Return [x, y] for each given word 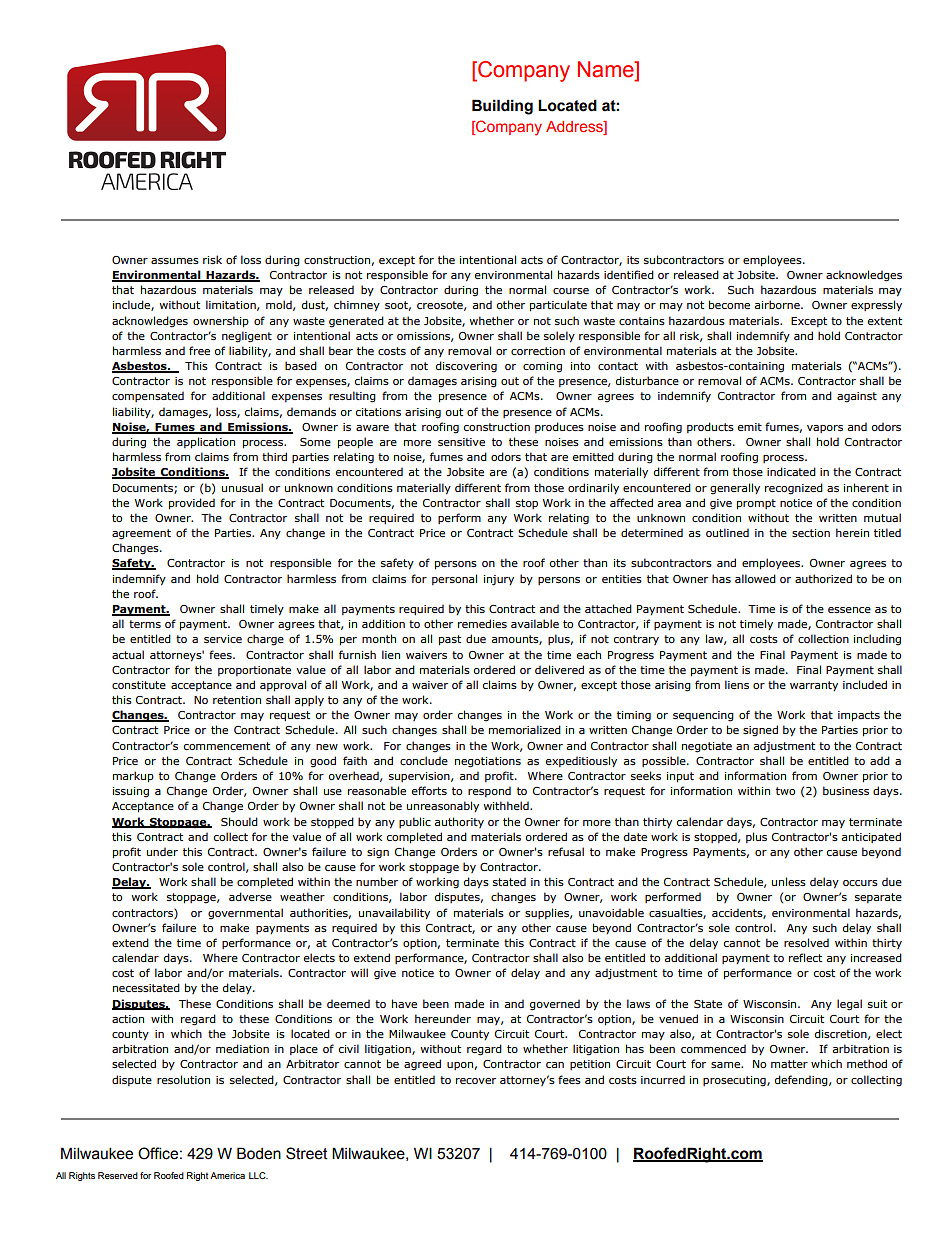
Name [607, 70]
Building [502, 107]
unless [789, 881]
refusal [566, 851]
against [857, 397]
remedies [482, 623]
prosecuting [735, 1081]
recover [476, 1081]
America [227, 1175]
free [199, 350]
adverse [250, 896]
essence [849, 610]
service [223, 639]
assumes [175, 261]
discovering [466, 367]
